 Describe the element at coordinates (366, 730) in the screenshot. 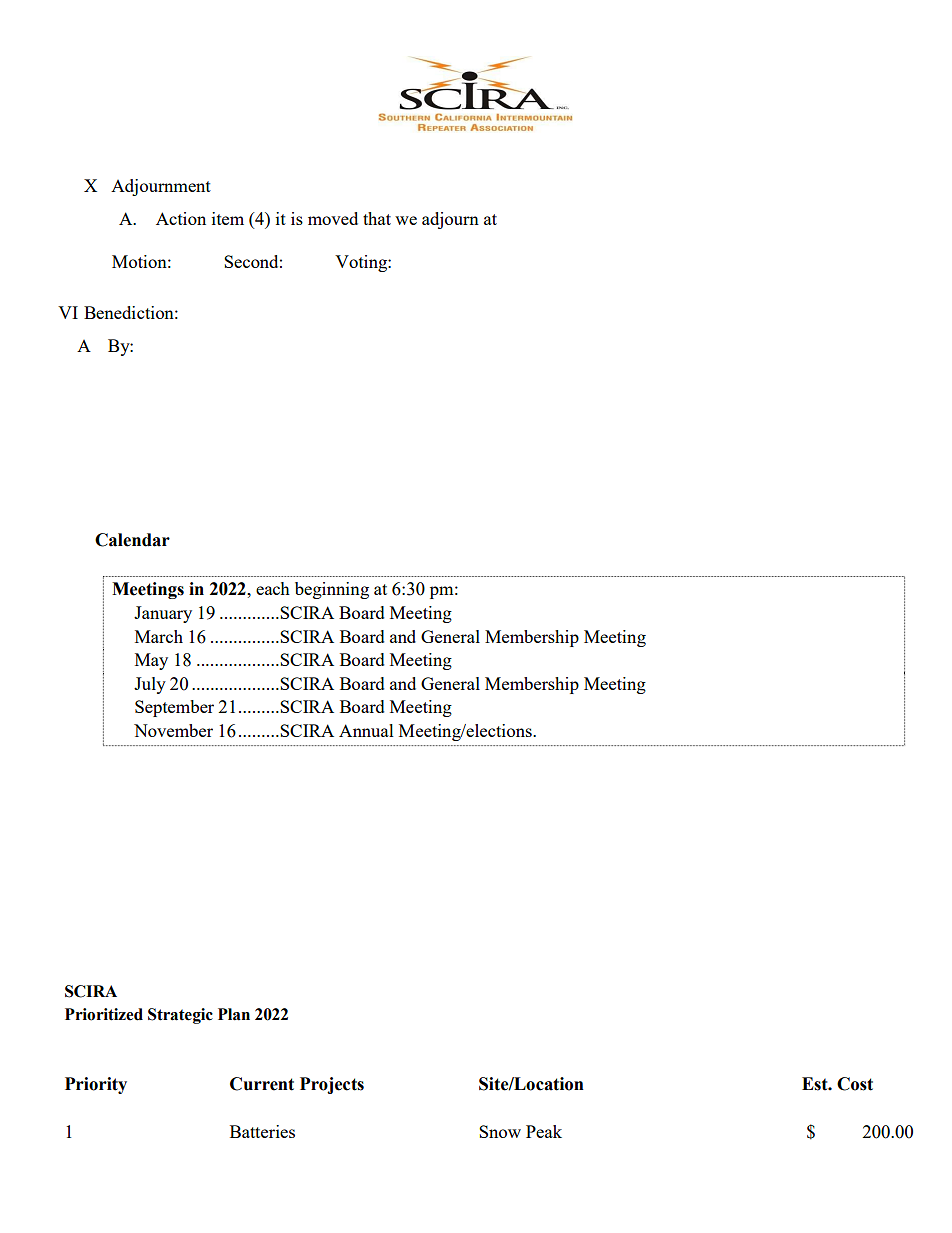

I see `Annual` at that location.
